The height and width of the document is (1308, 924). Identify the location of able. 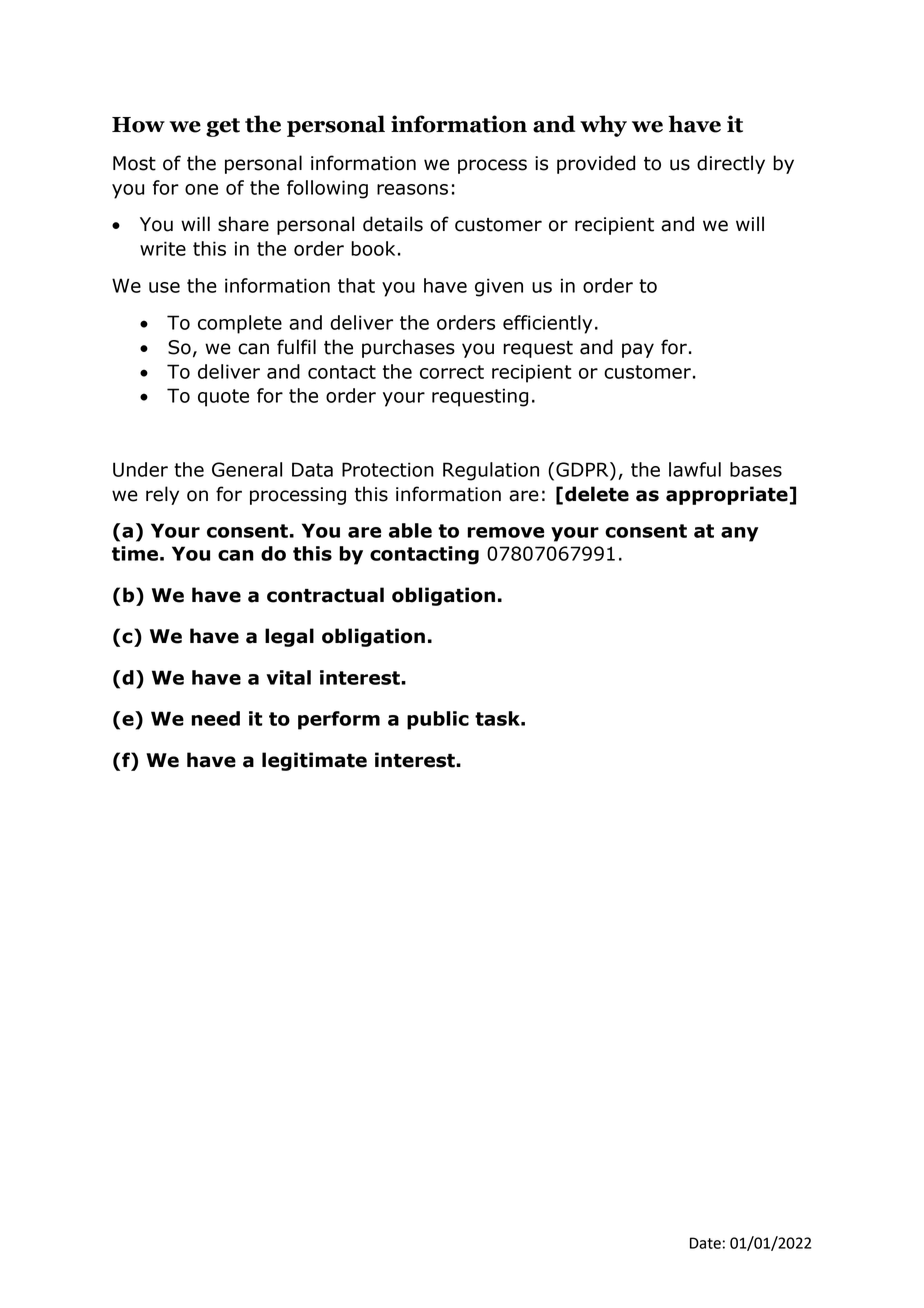
(410, 530).
